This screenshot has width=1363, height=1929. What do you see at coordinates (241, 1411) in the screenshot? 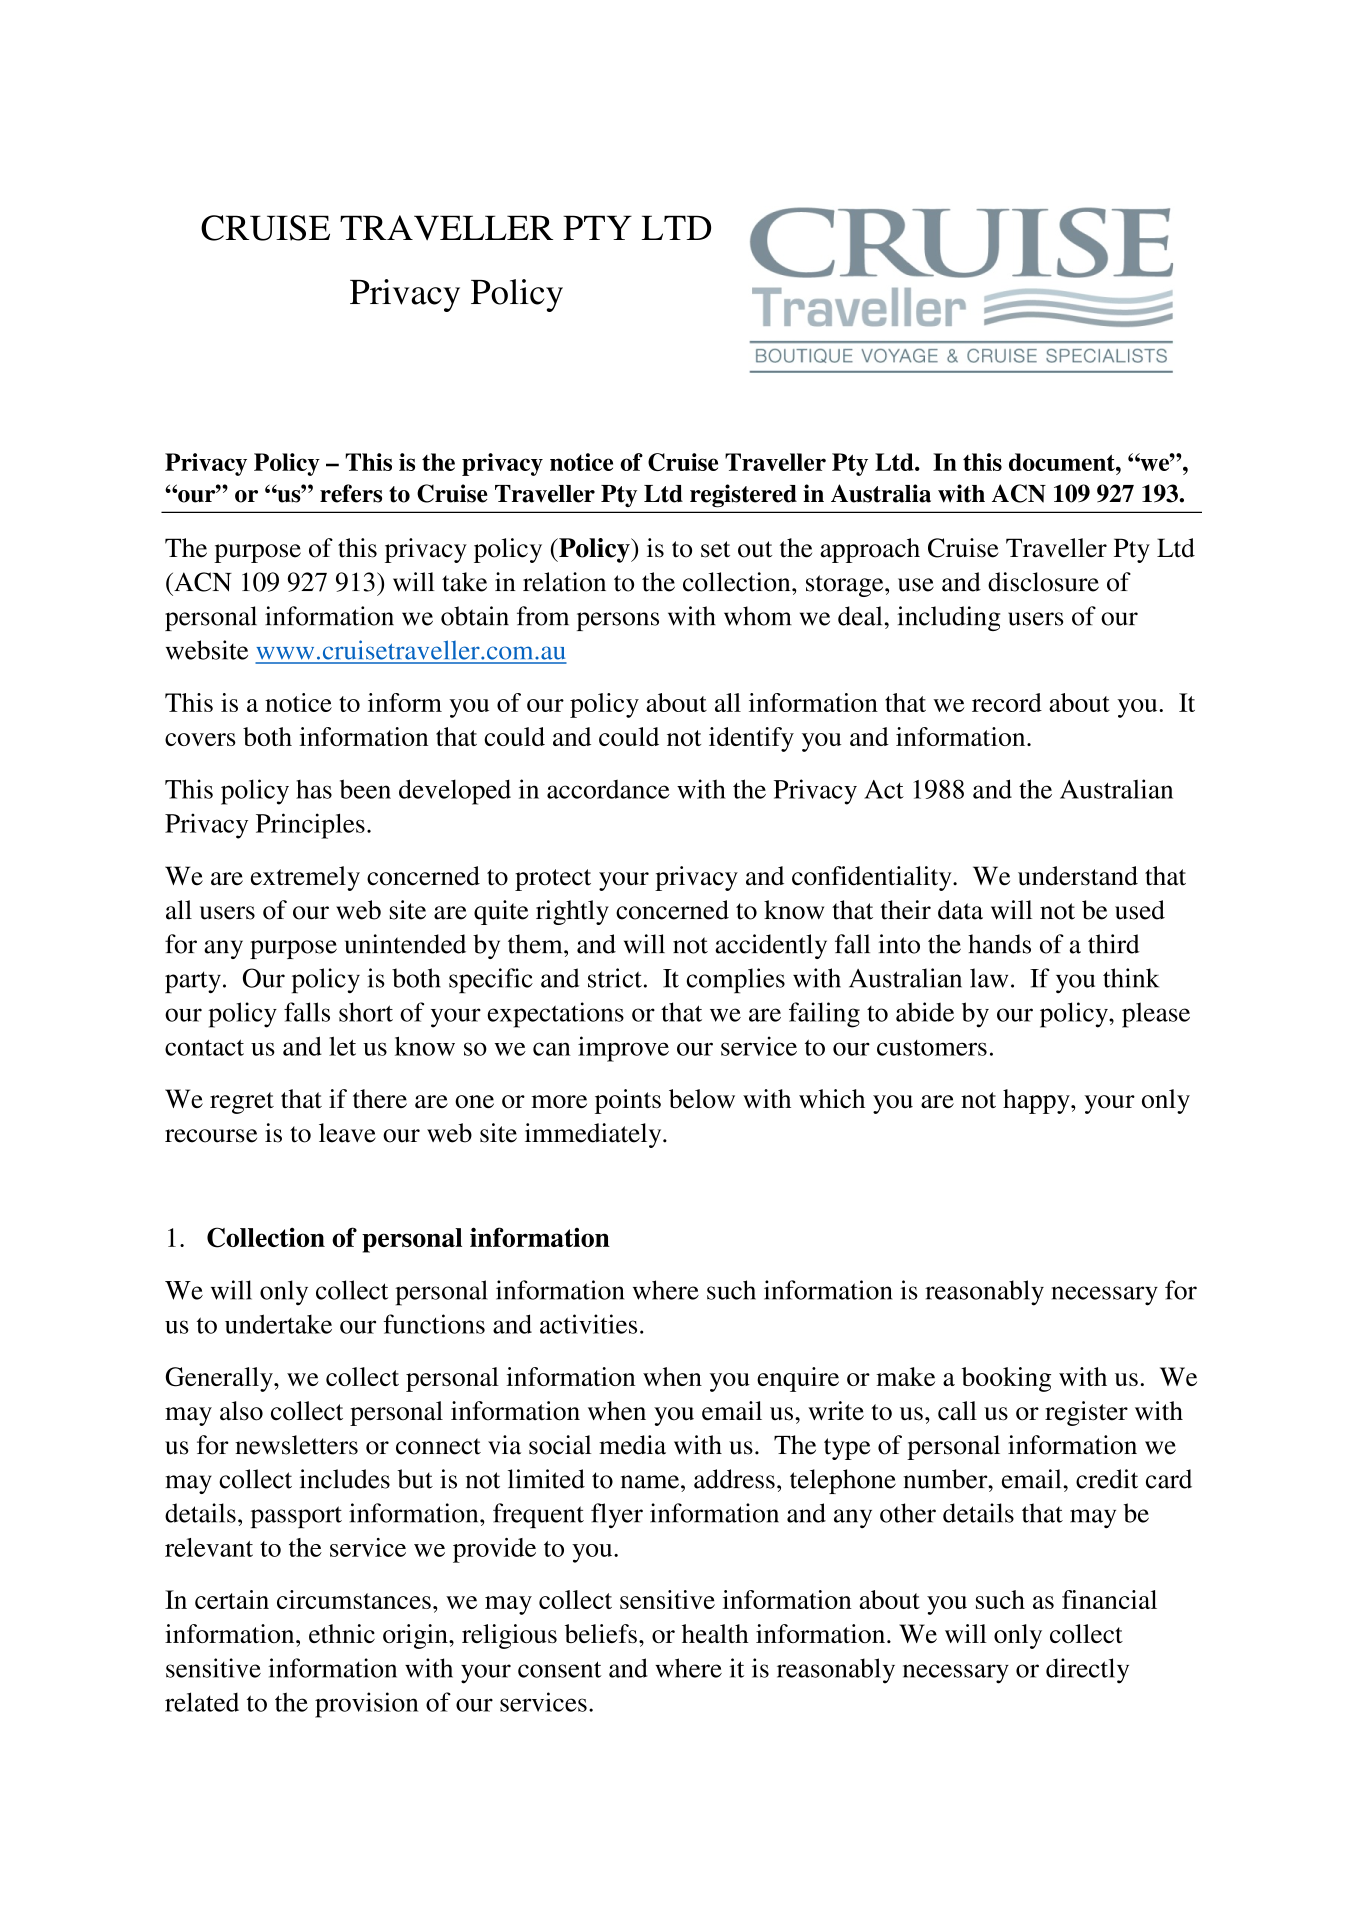
I see `also` at bounding box center [241, 1411].
